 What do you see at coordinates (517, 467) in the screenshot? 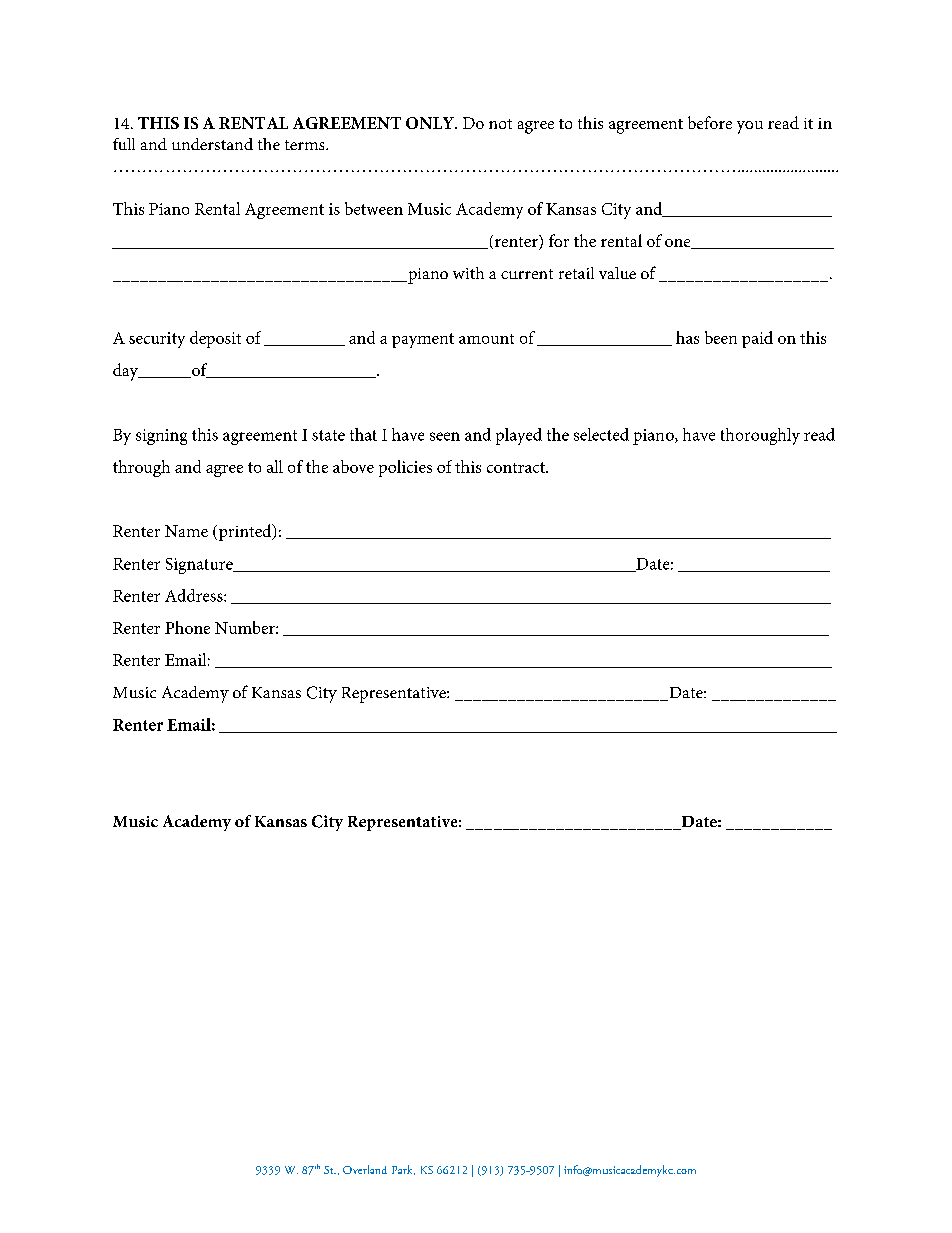
I see `contract` at bounding box center [517, 467].
